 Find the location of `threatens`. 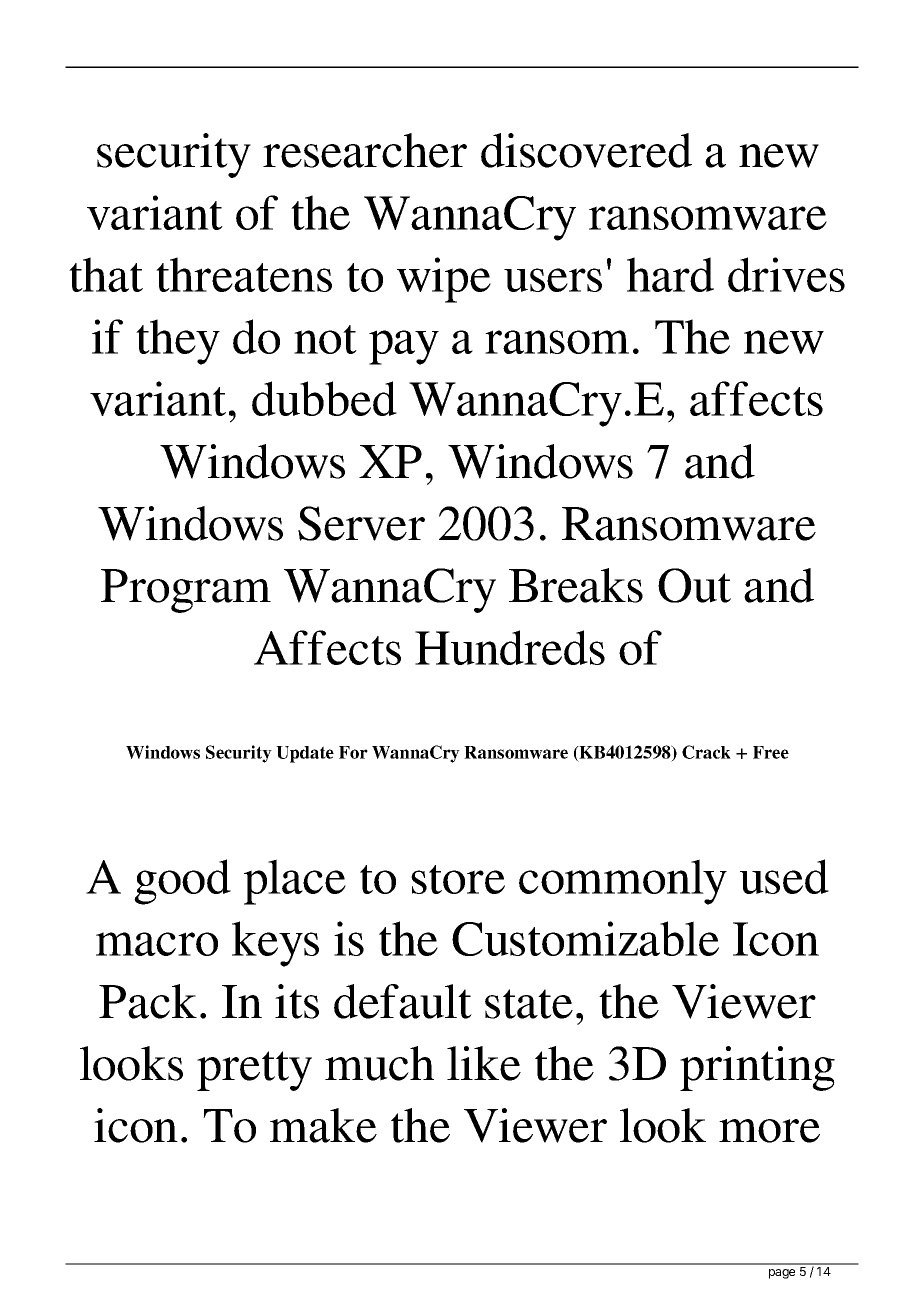

threatens is located at coordinates (244, 274).
